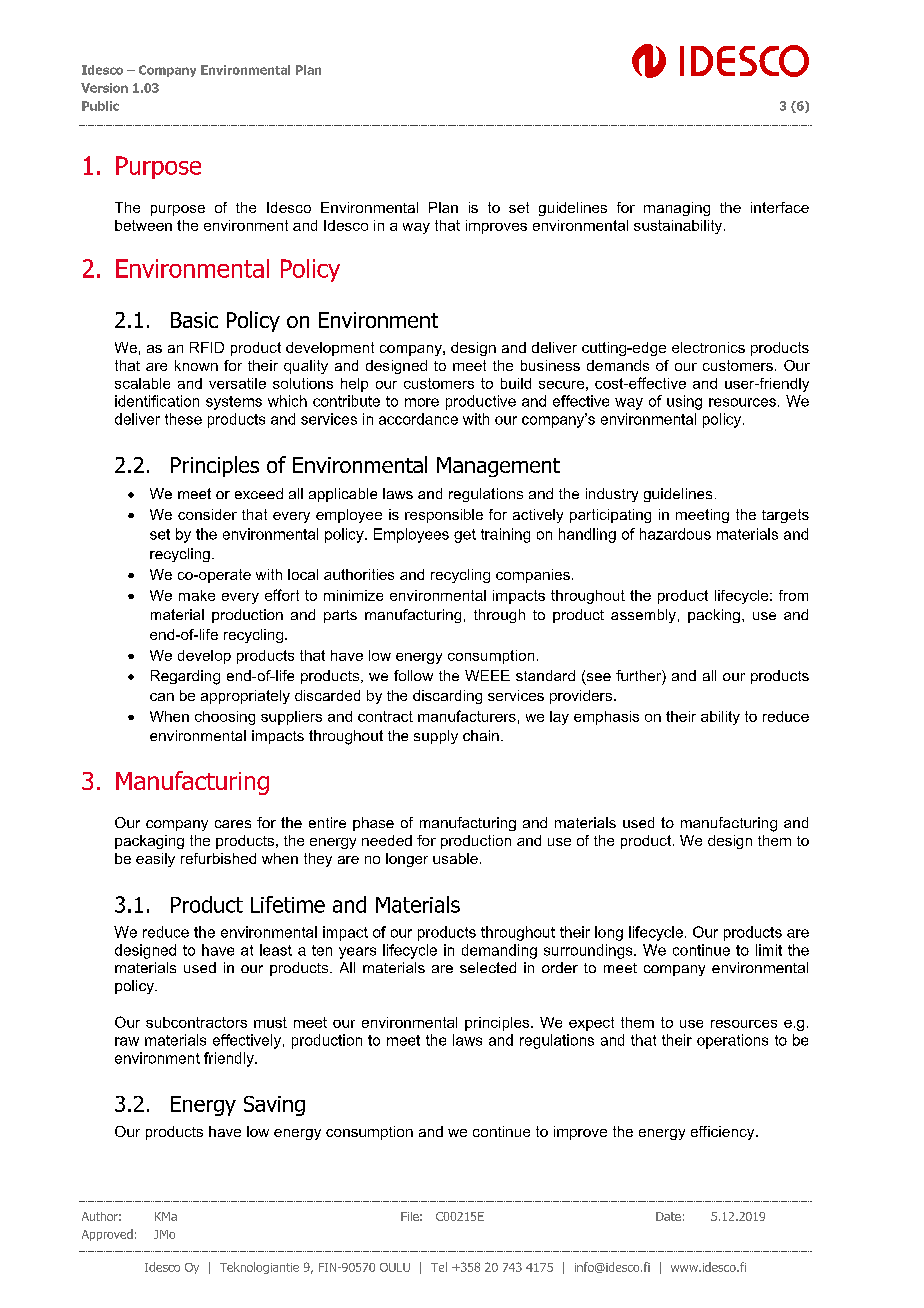 Image resolution: width=924 pixels, height=1308 pixels. Describe the element at coordinates (276, 950) in the document. I see `least` at that location.
